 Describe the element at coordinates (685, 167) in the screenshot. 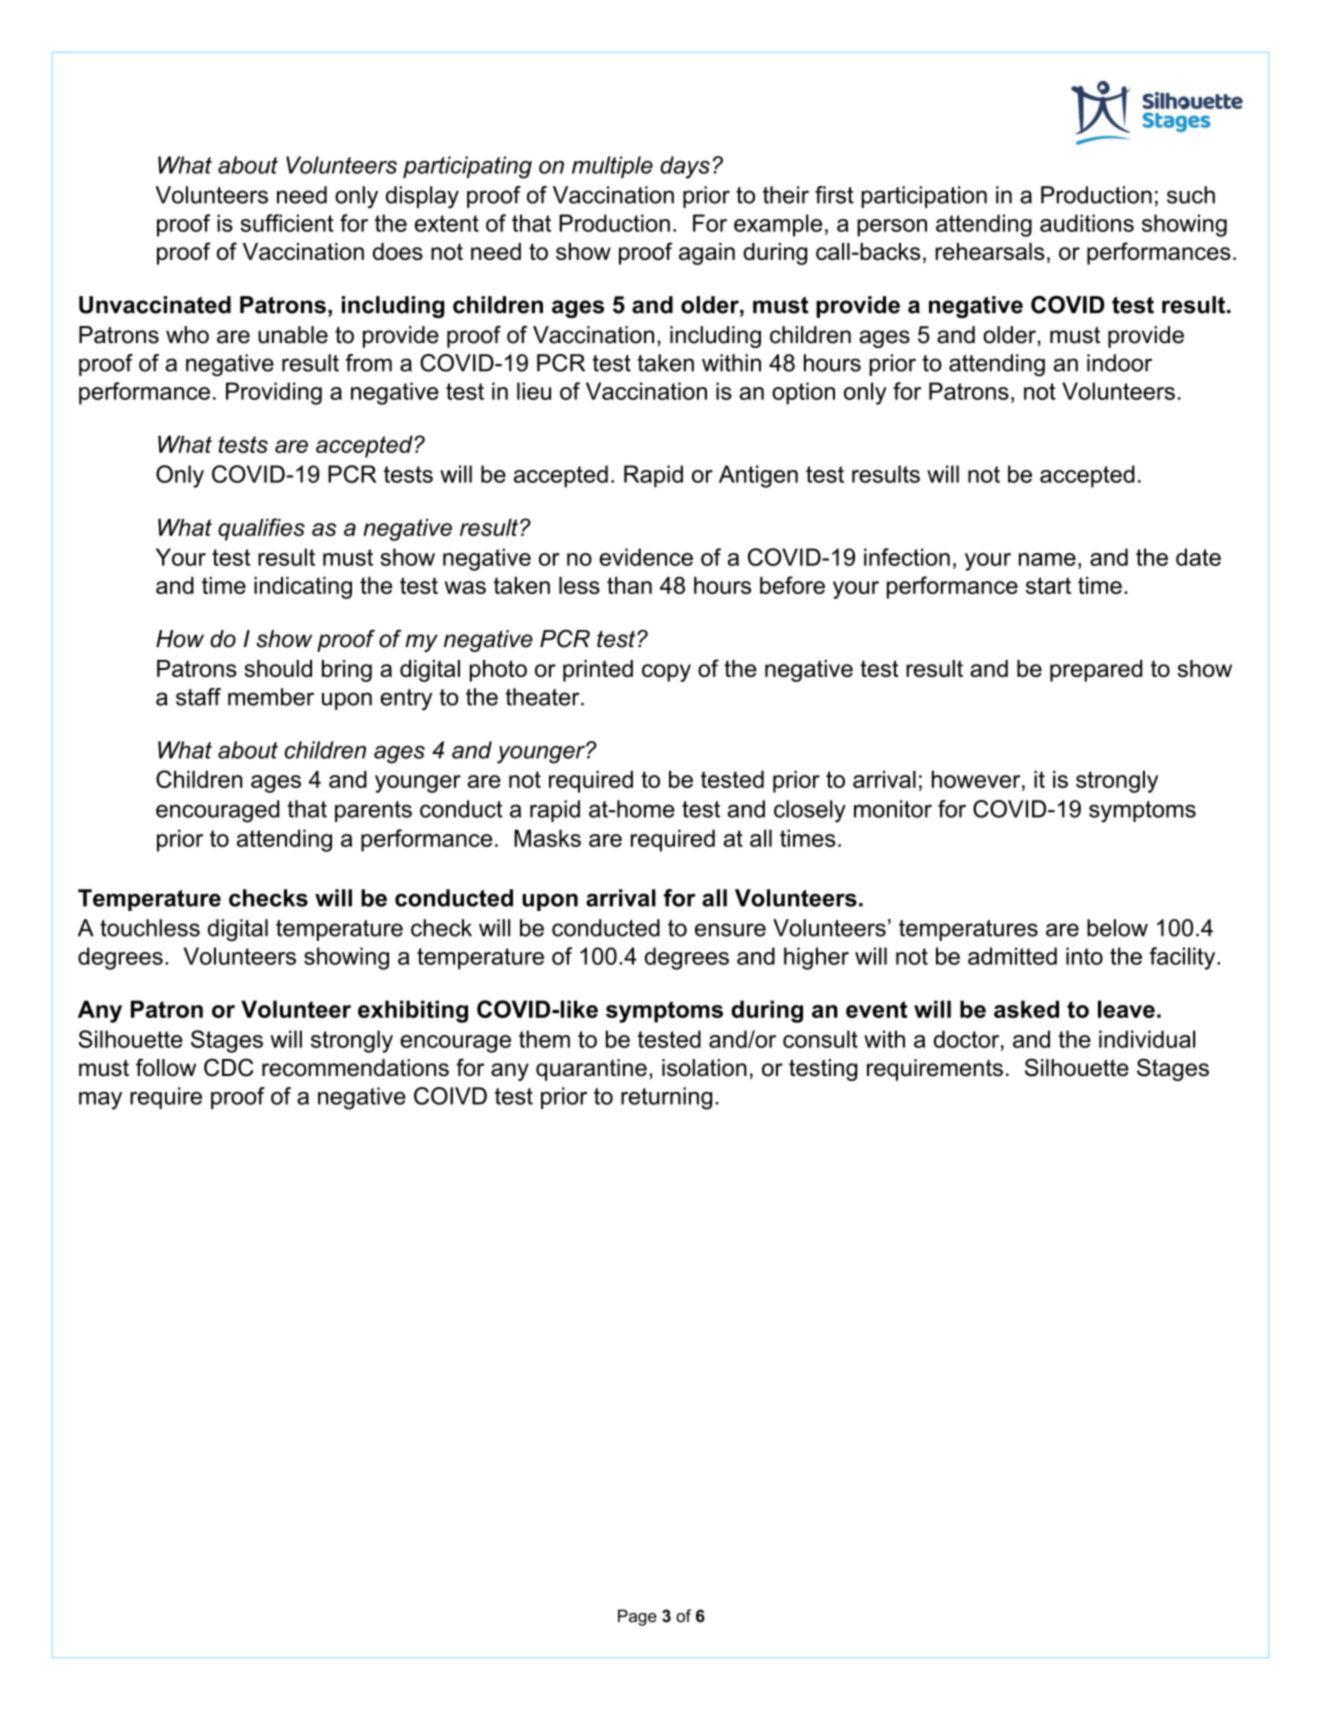

I see `days` at that location.
